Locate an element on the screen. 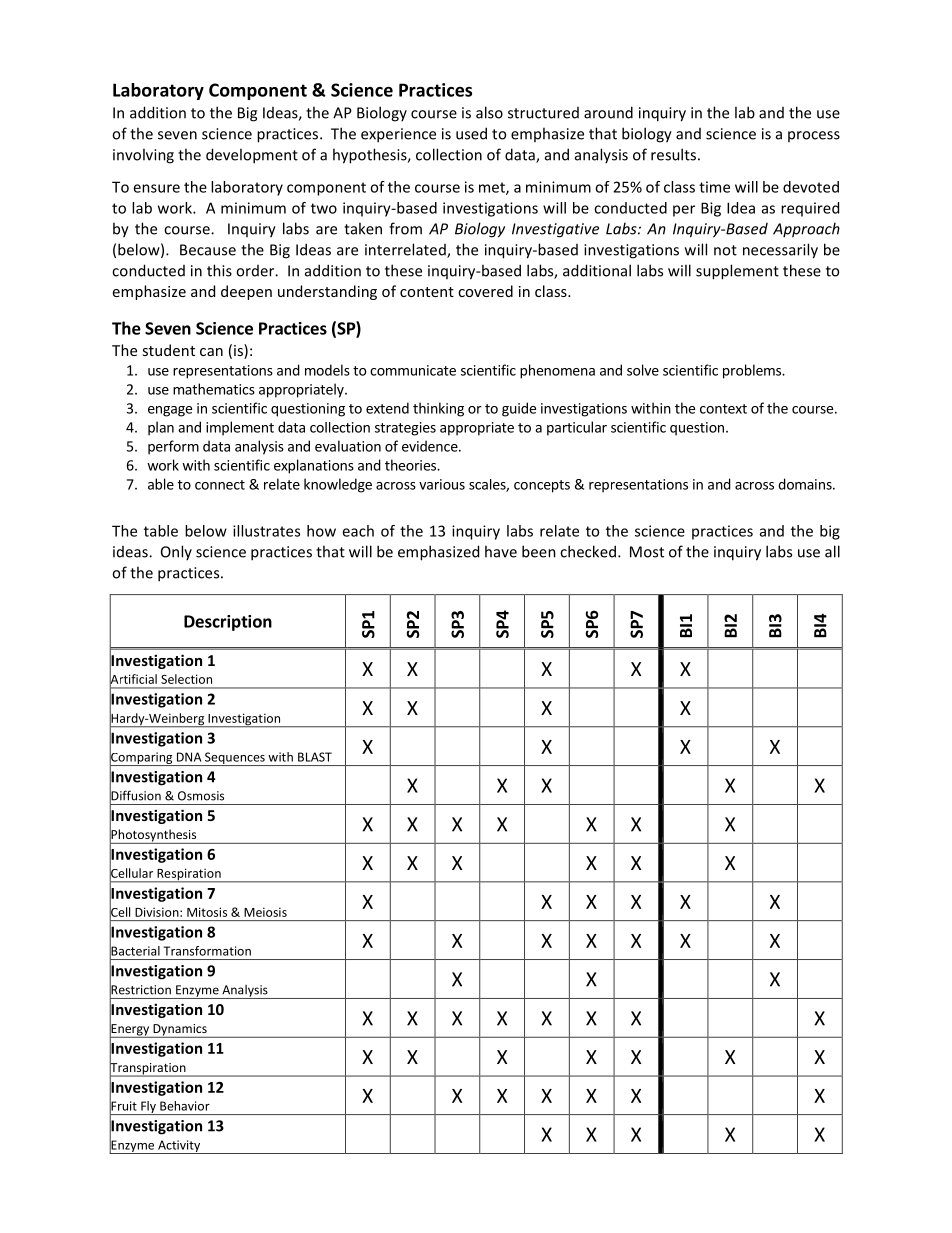  domains is located at coordinates (806, 484).
